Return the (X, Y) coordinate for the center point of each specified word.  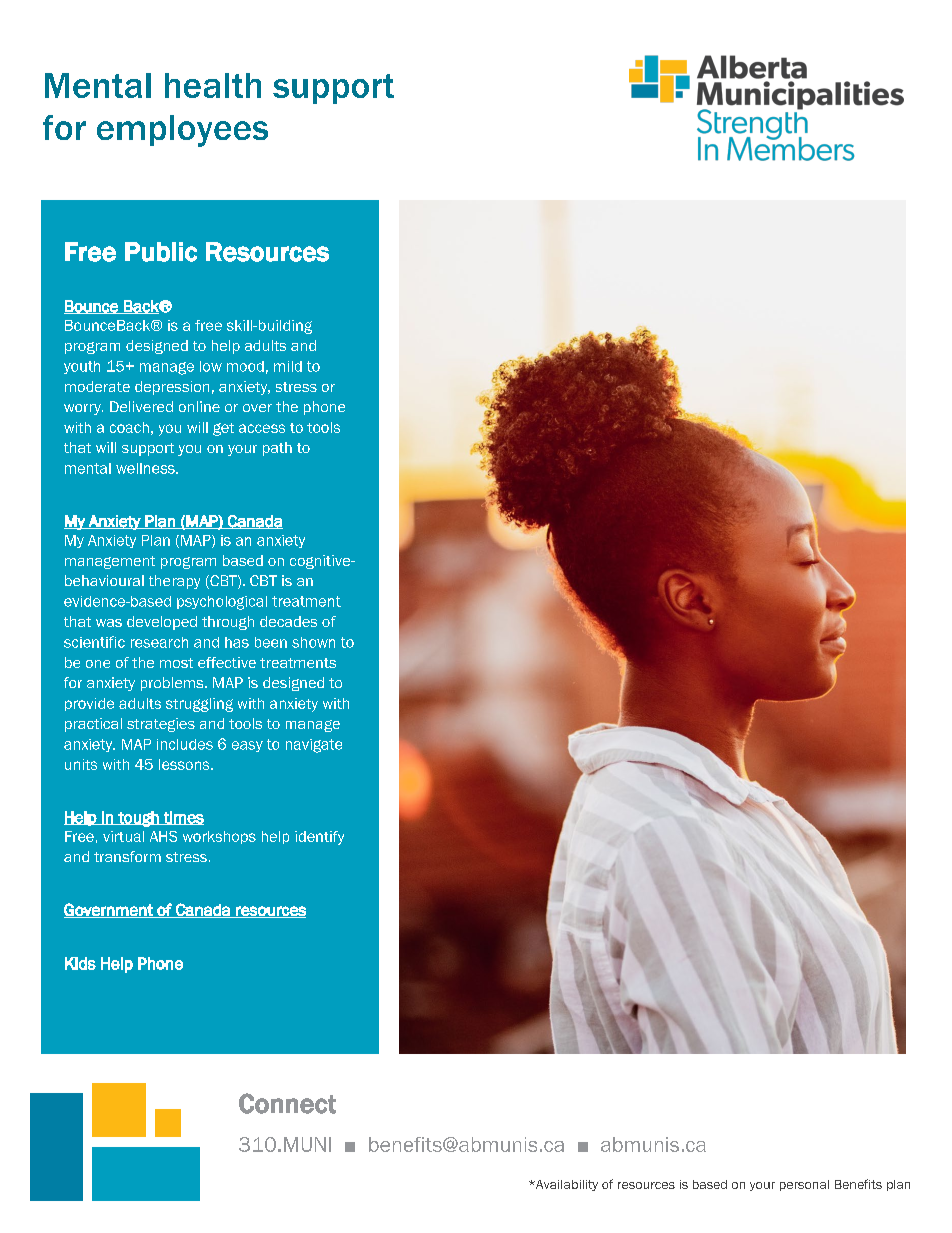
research (159, 642)
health (213, 85)
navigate (314, 746)
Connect (287, 1103)
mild (288, 366)
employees (182, 131)
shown (313, 642)
